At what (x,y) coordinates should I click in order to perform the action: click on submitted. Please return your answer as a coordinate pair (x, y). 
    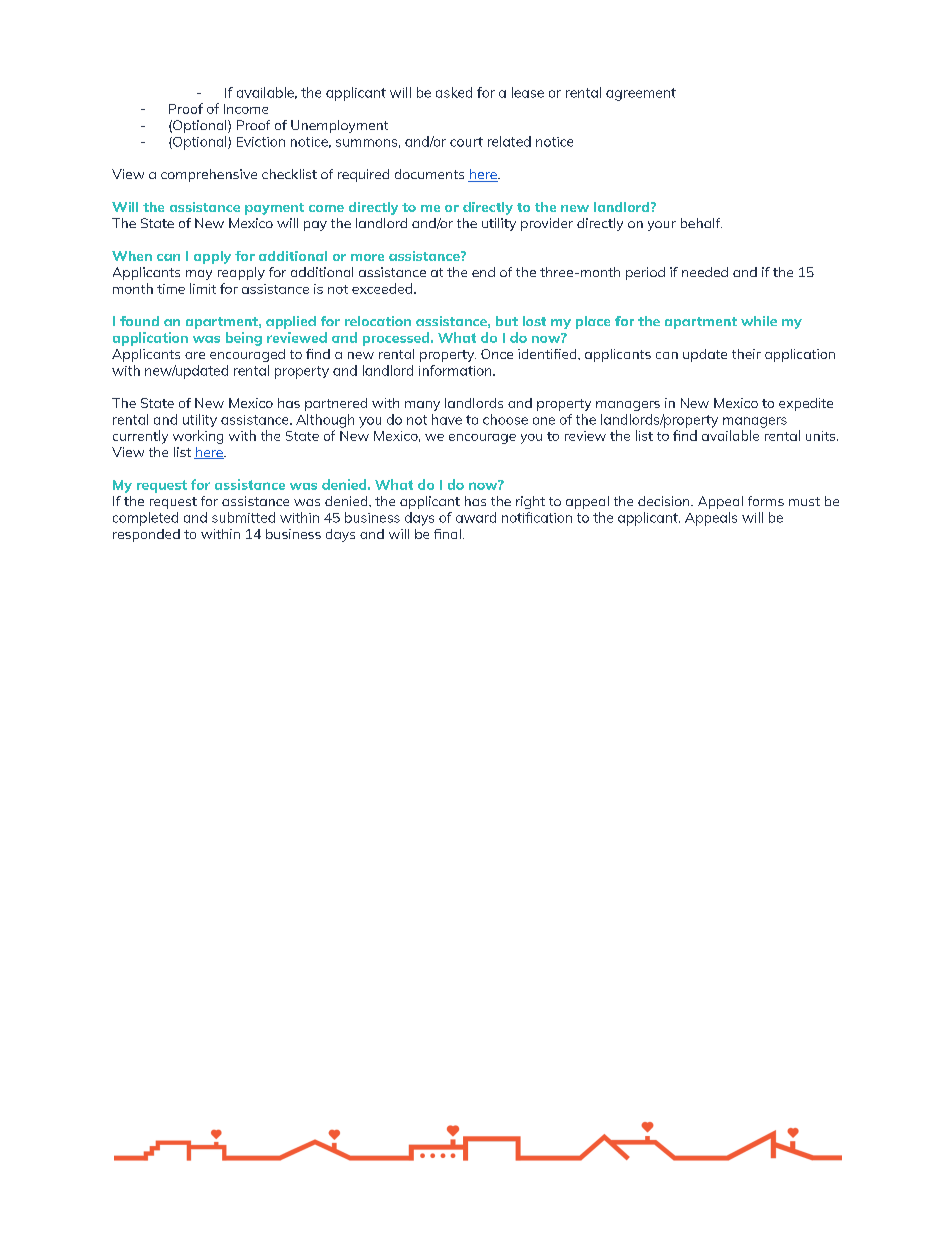
    Looking at the image, I should click on (243, 517).
